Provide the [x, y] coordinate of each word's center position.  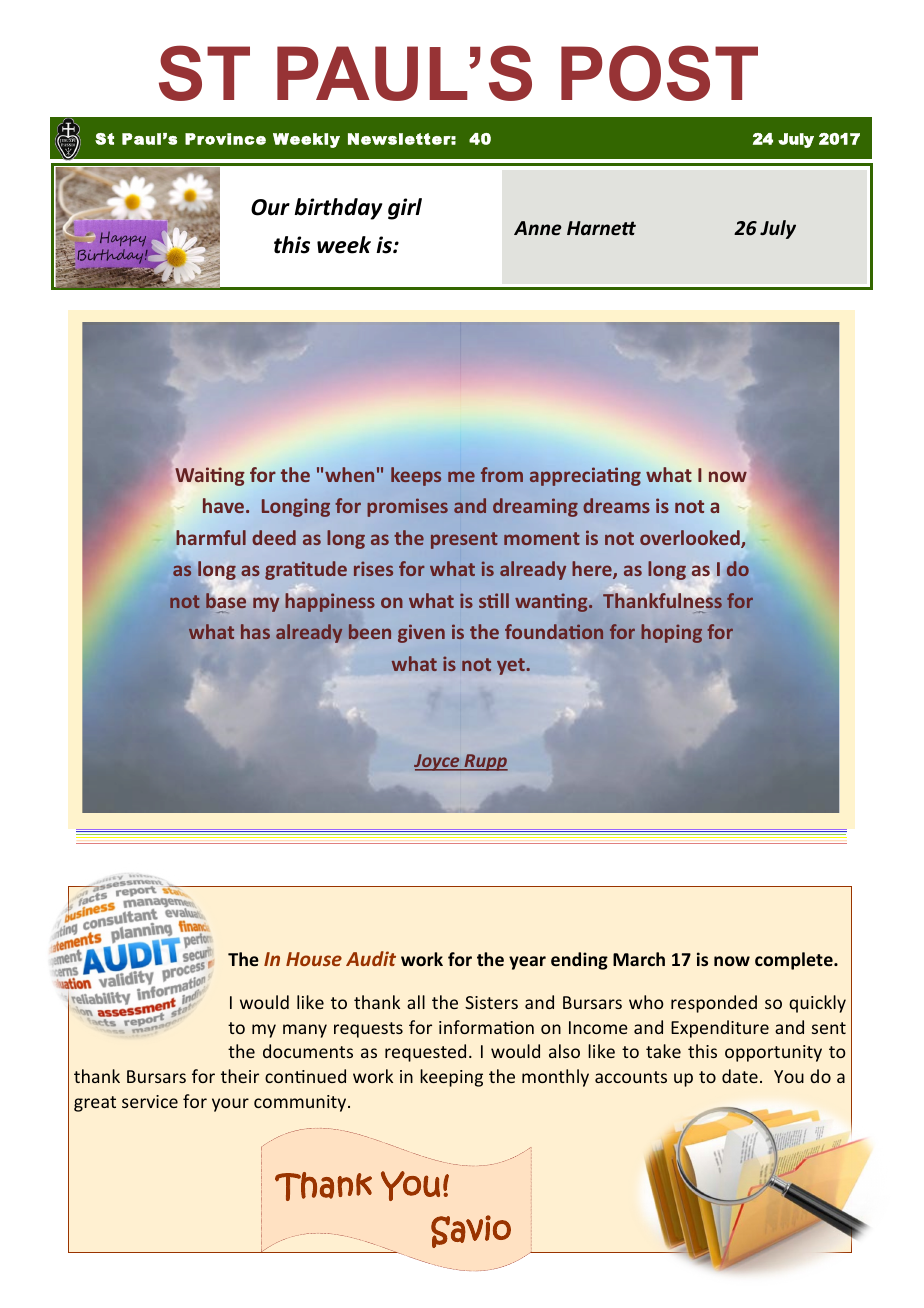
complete [795, 961]
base [226, 599]
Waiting [210, 476]
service [150, 1101]
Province [225, 139]
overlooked [691, 539]
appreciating [585, 476]
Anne [538, 228]
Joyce [438, 762]
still [494, 600]
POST [659, 73]
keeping [451, 1078]
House [314, 959]
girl [405, 209]
